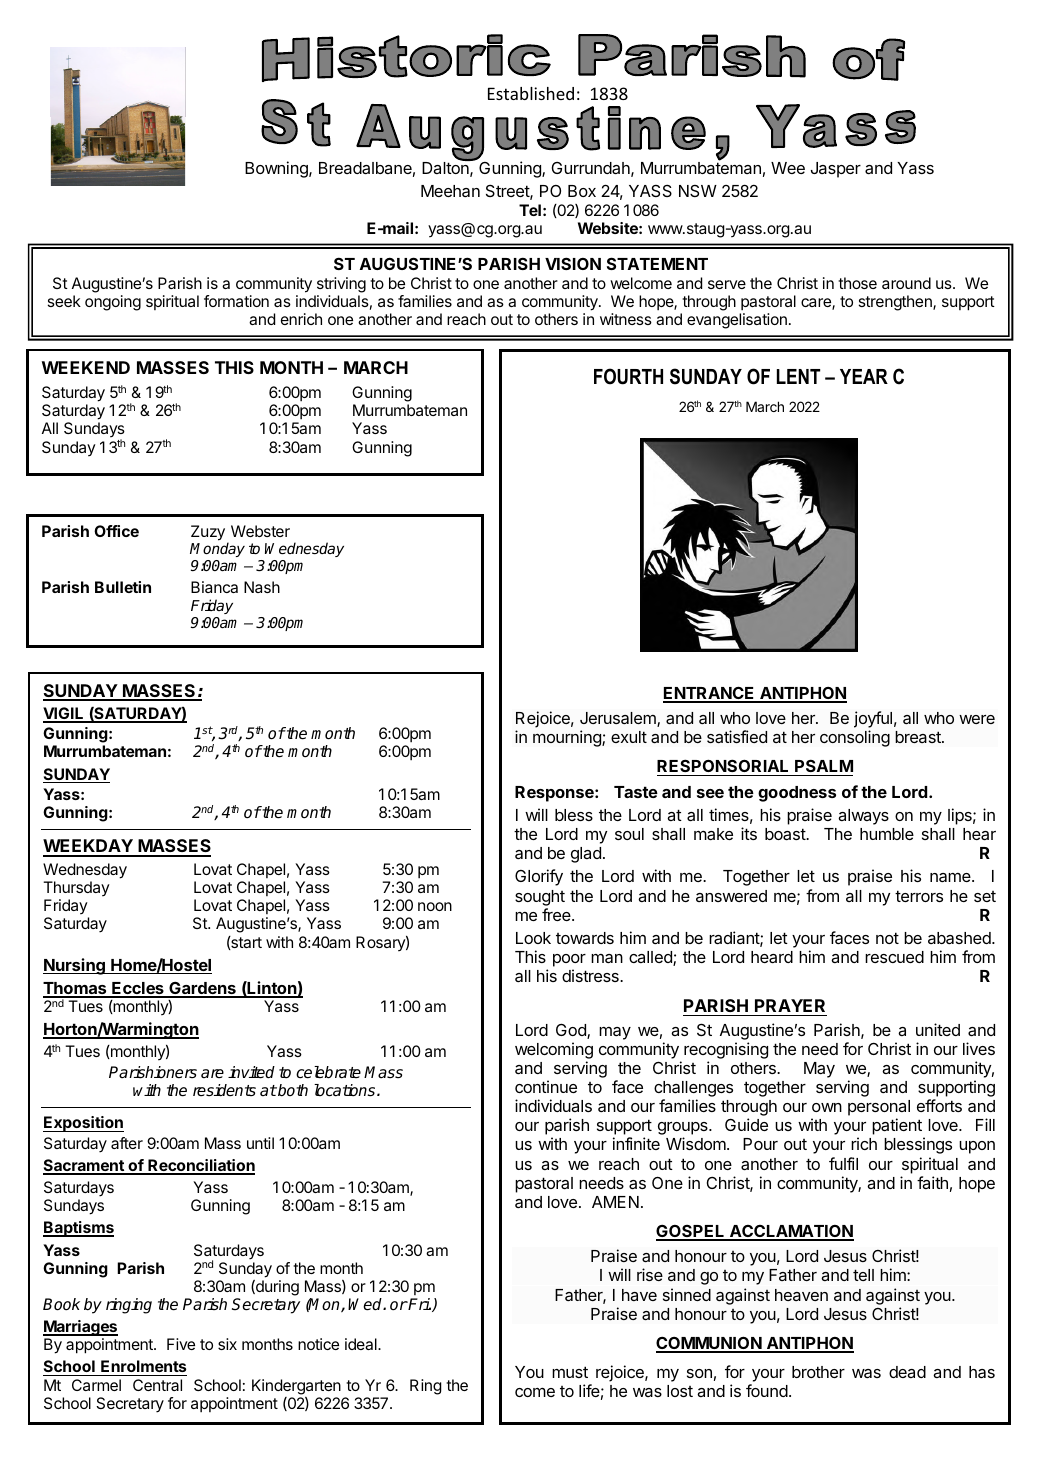 This image has width=1043, height=1476. What do you see at coordinates (181, 1344) in the image?
I see `Five` at bounding box center [181, 1344].
